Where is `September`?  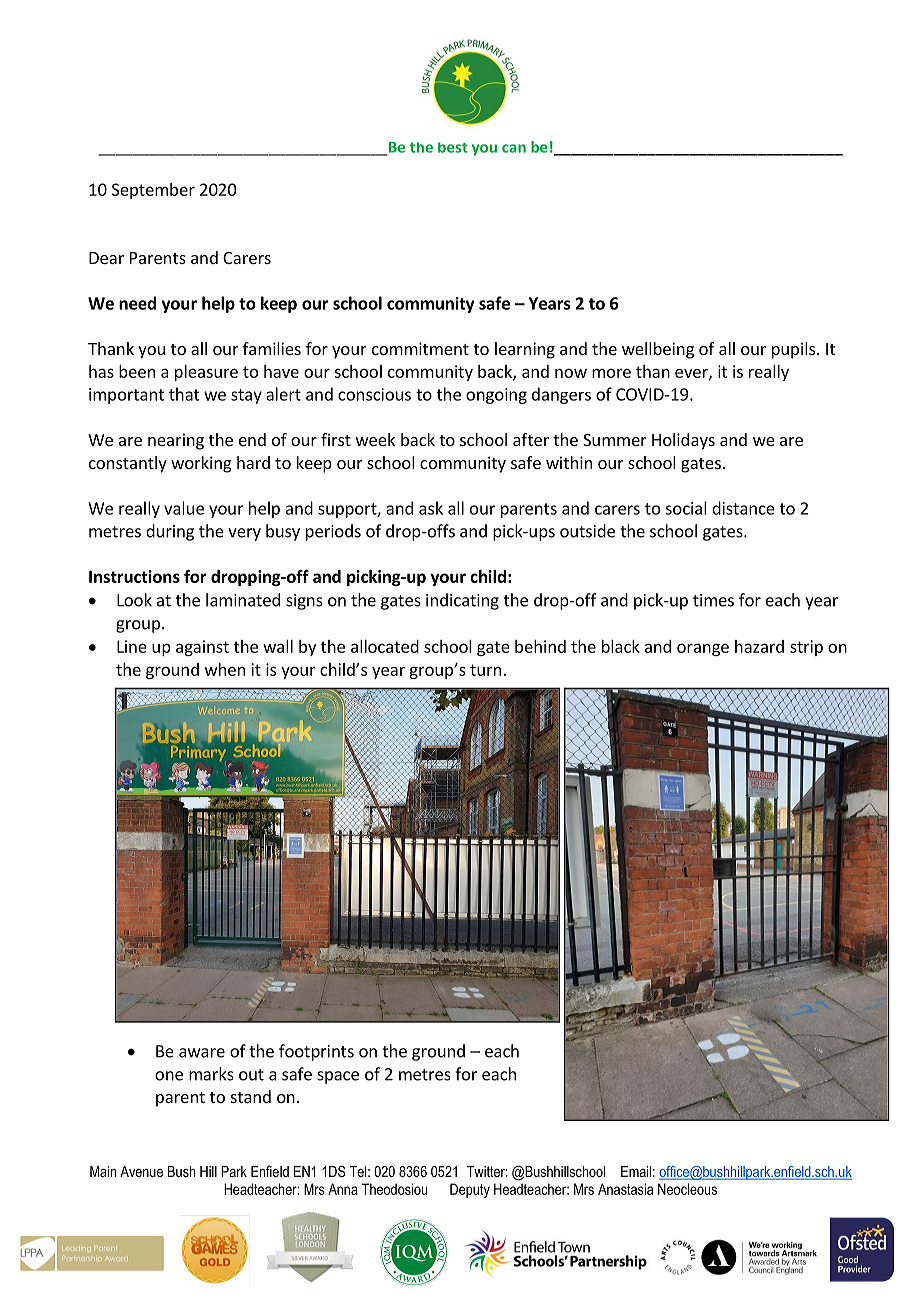 September is located at coordinates (153, 191).
